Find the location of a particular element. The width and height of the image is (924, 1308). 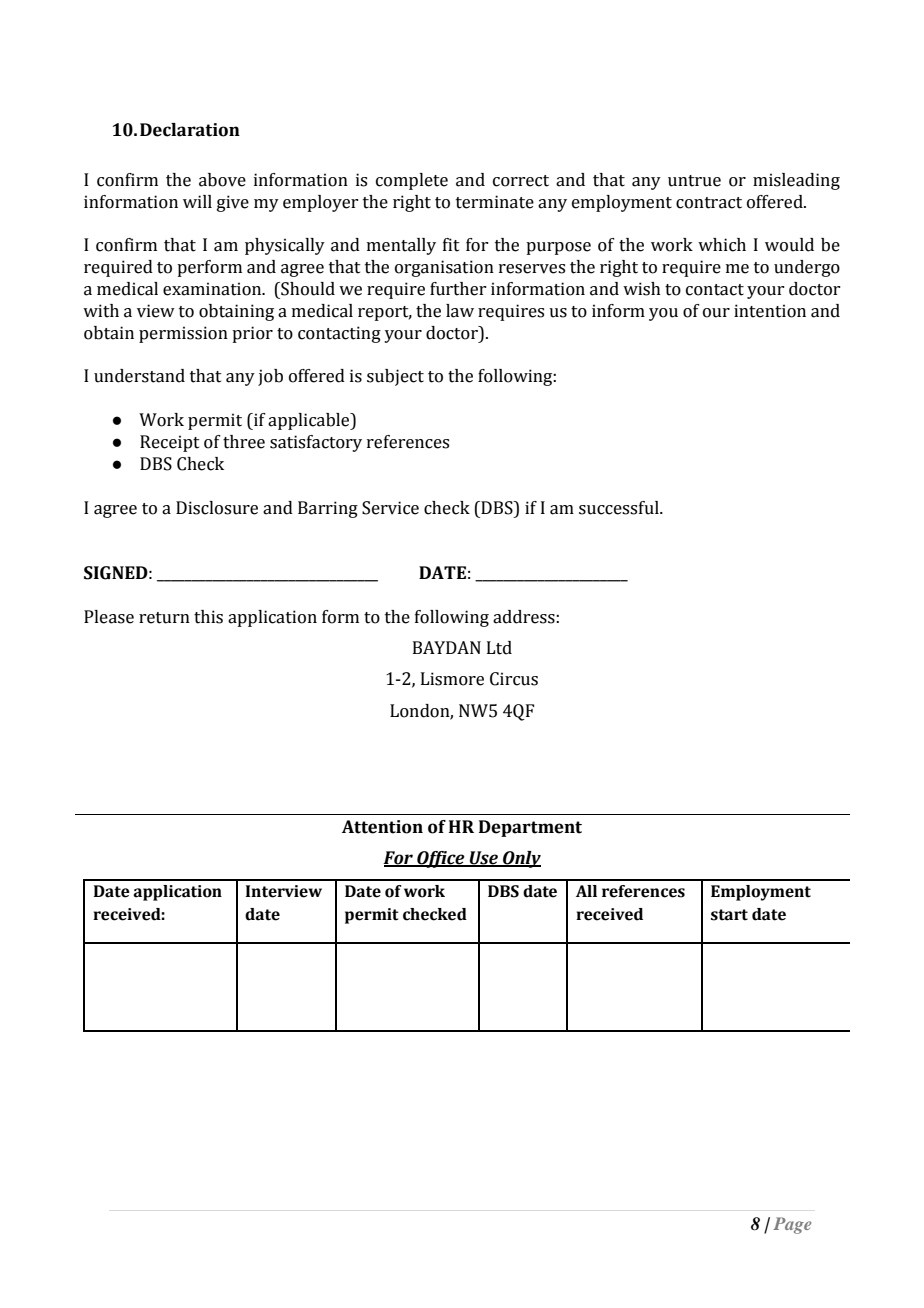

start is located at coordinates (729, 915).
